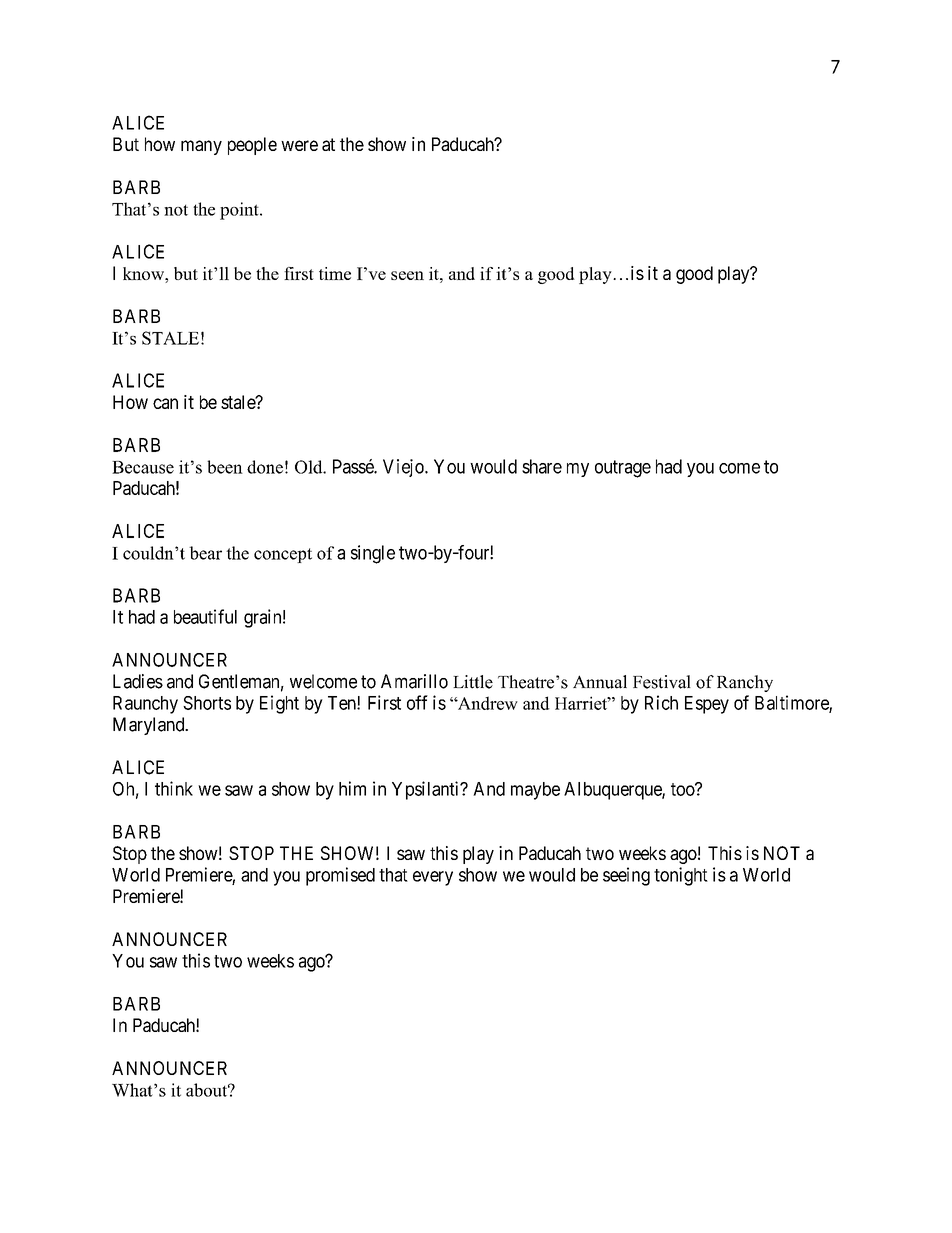 Image resolution: width=952 pixels, height=1233 pixels. Describe the element at coordinates (174, 788) in the page. I see `think` at that location.
